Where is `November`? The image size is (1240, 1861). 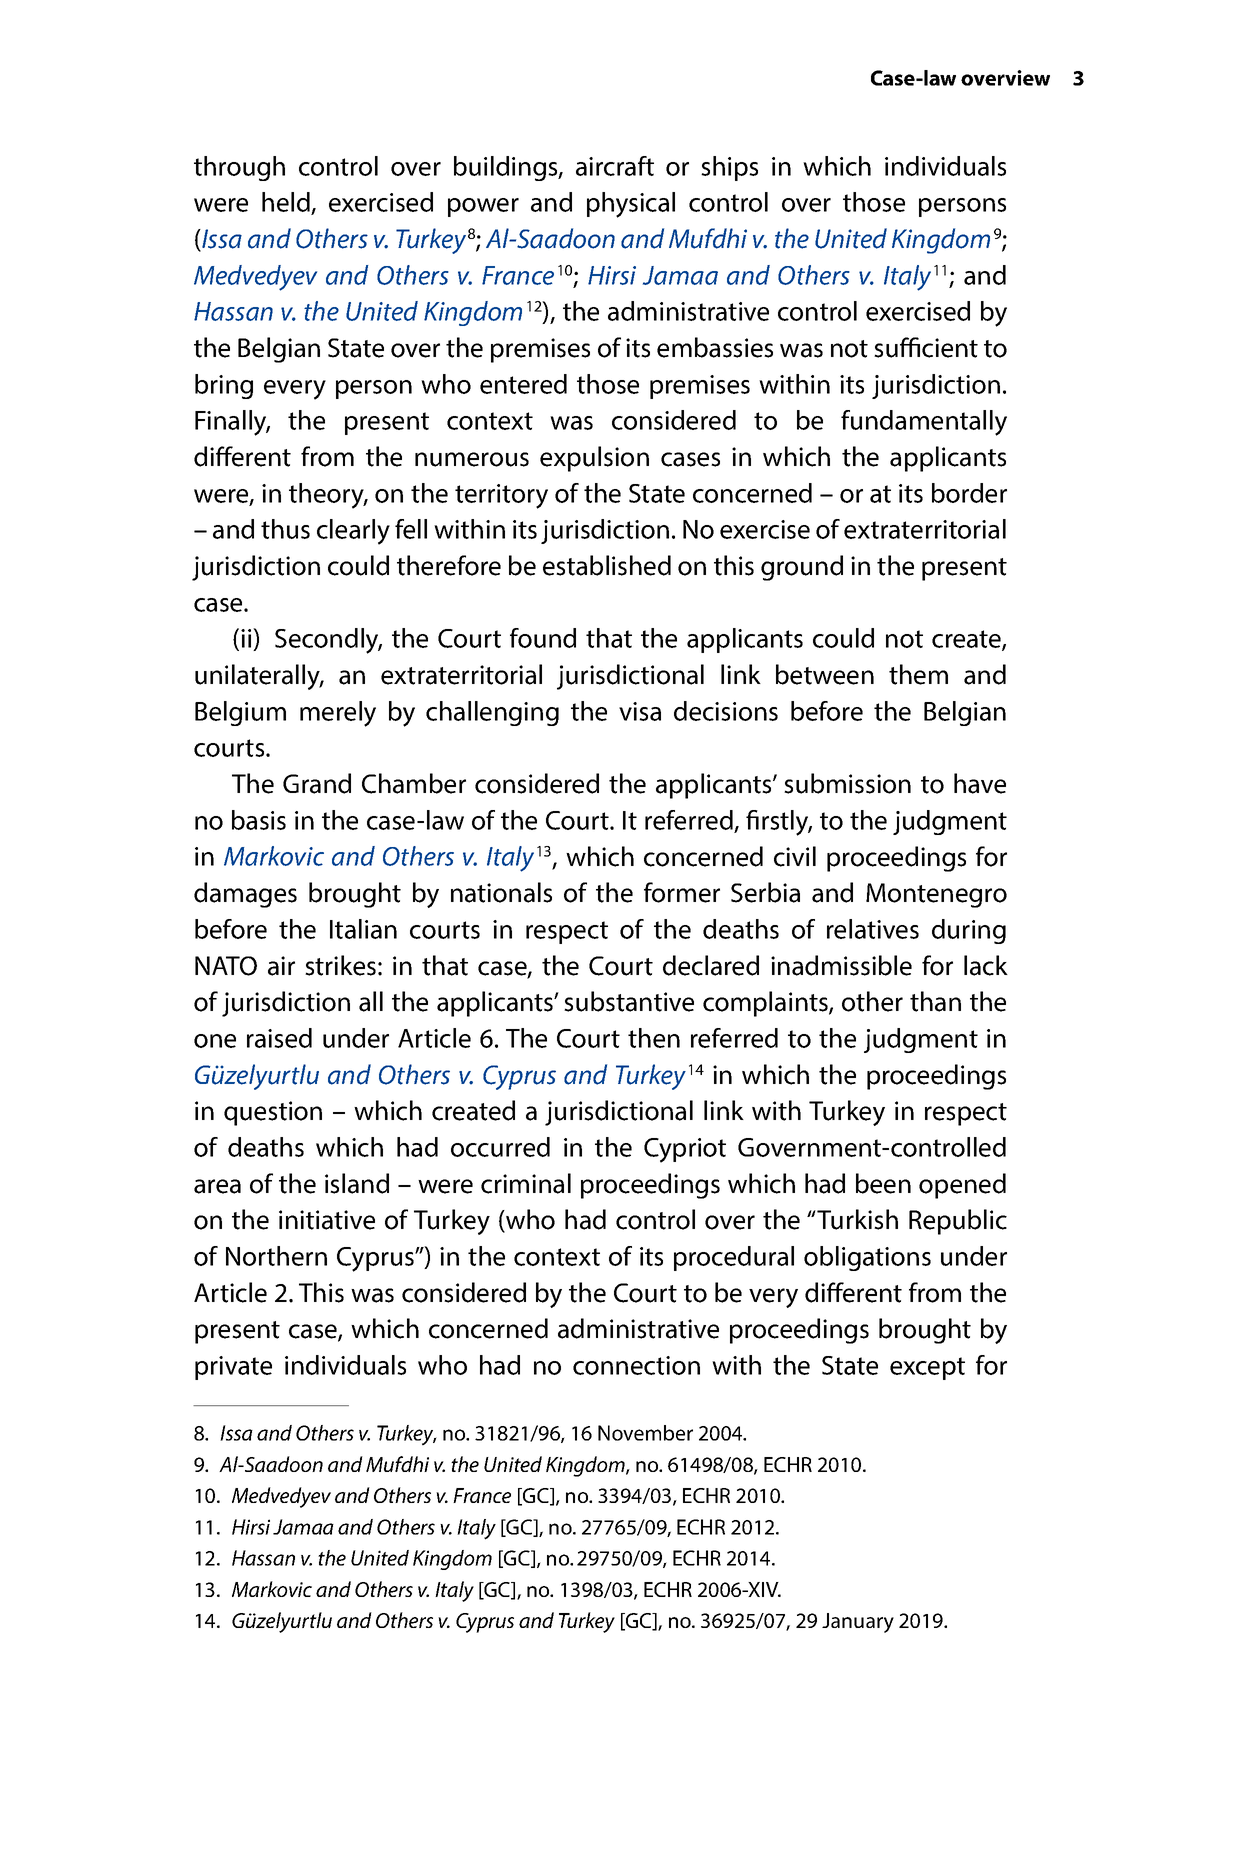
November is located at coordinates (645, 1433).
